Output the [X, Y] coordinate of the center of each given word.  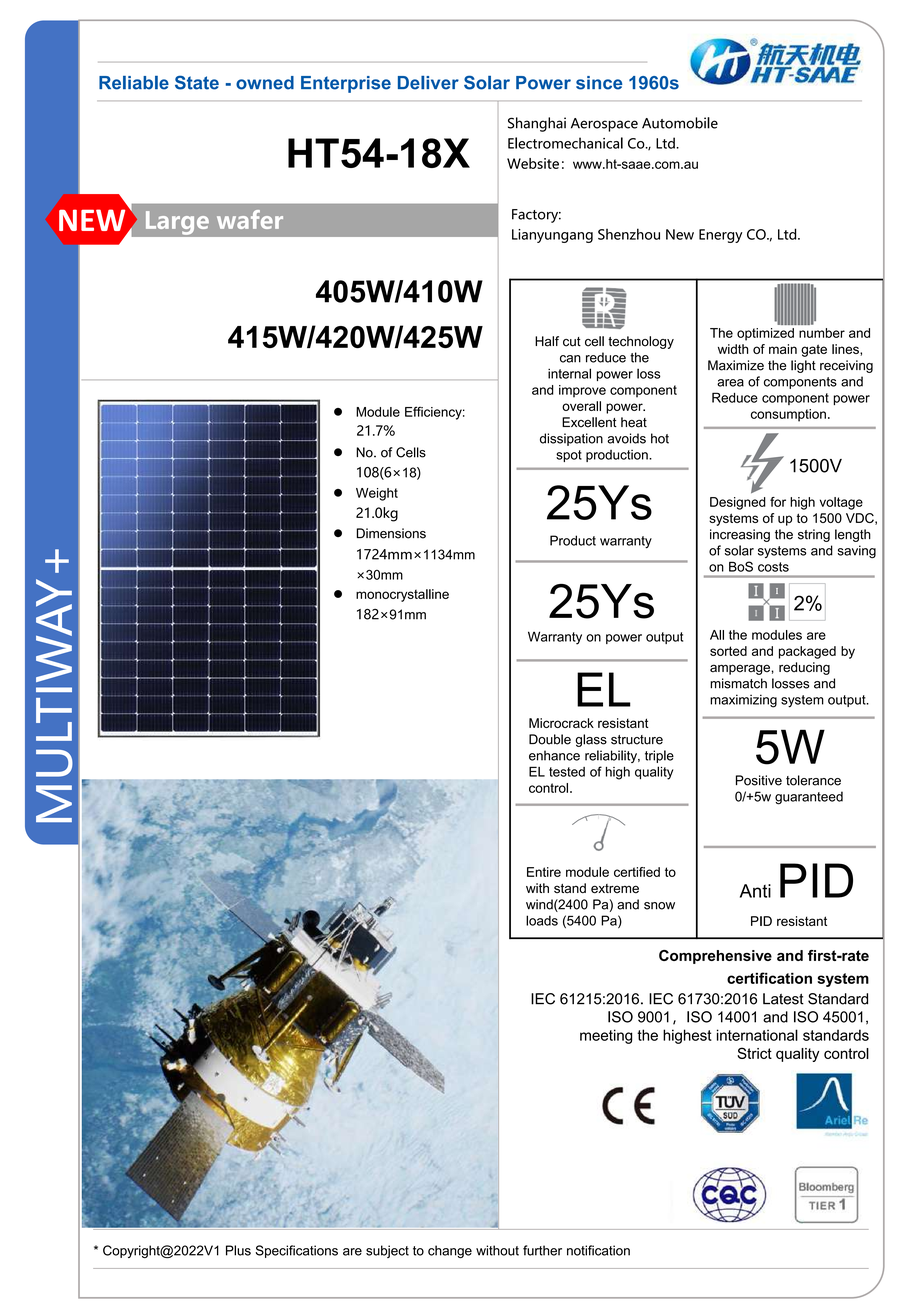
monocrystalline [402, 595]
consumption [788, 415]
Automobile [680, 123]
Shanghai [537, 124]
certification [769, 978]
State [197, 82]
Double [550, 739]
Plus [238, 1250]
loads [542, 920]
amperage [740, 669]
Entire [544, 872]
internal [569, 373]
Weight [377, 494]
